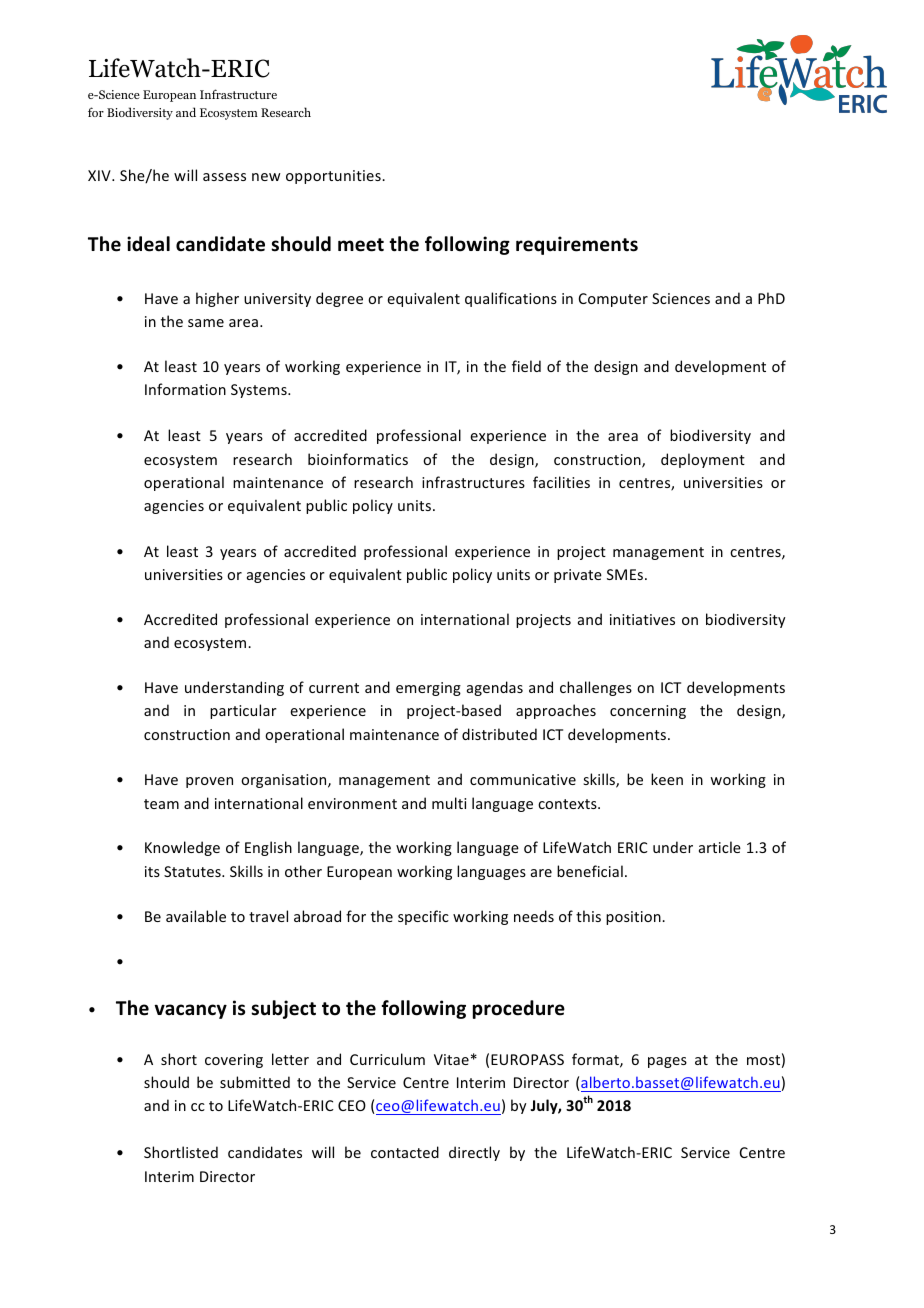 Image resolution: width=924 pixels, height=1308 pixels. Describe the element at coordinates (148, 244) in the image. I see `ideal` at that location.
